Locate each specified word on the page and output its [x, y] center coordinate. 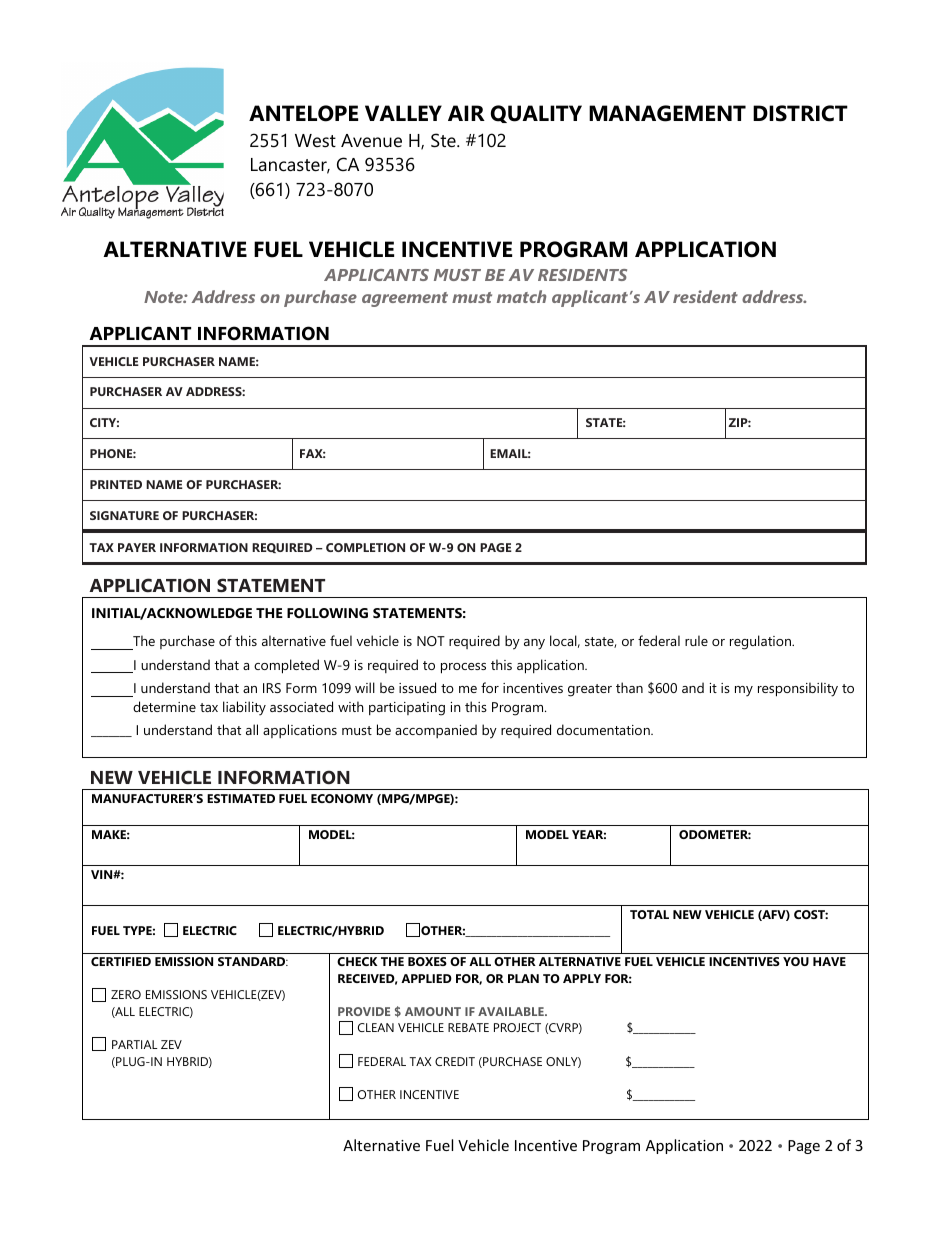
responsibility [798, 689]
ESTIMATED [241, 798]
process [463, 668]
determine [164, 706]
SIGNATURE [124, 515]
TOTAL [649, 914]
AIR [466, 113]
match [522, 296]
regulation [761, 642]
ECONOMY [342, 798]
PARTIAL [134, 1044]
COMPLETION [365, 547]
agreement [405, 299]
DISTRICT [800, 113]
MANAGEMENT [667, 113]
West [315, 140]
